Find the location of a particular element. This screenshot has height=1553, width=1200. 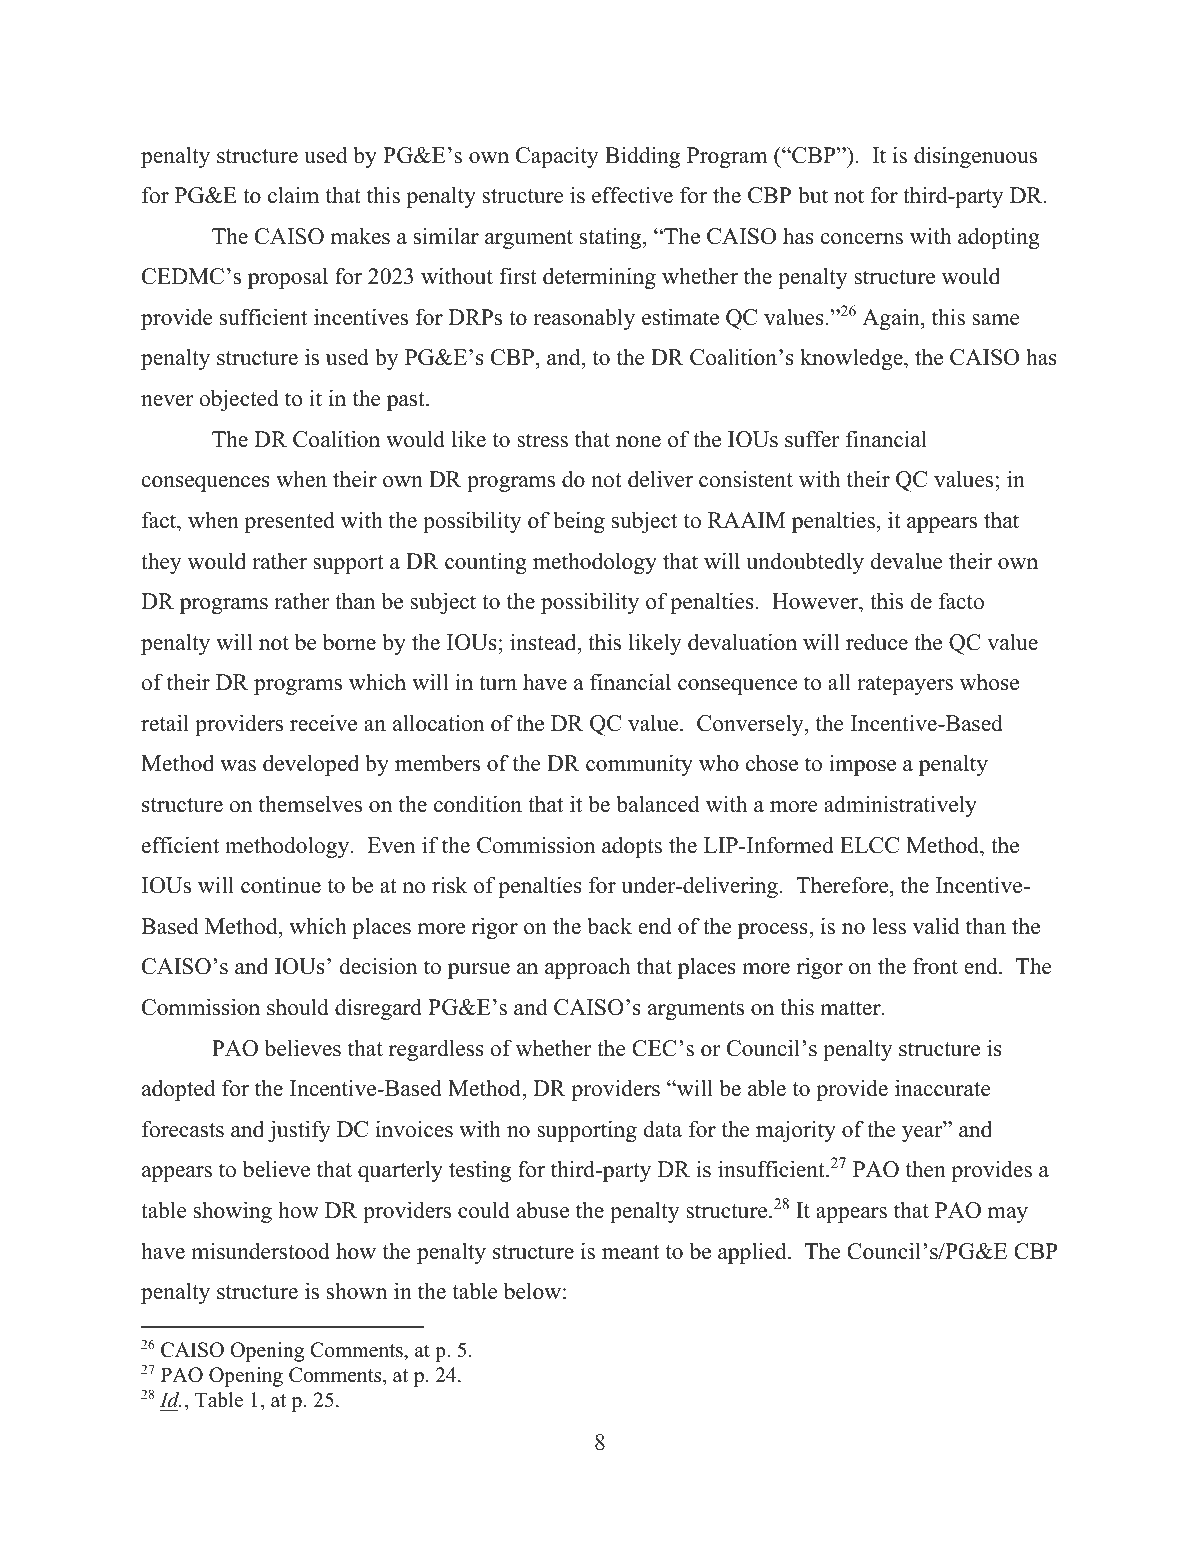

meant is located at coordinates (630, 1252).
